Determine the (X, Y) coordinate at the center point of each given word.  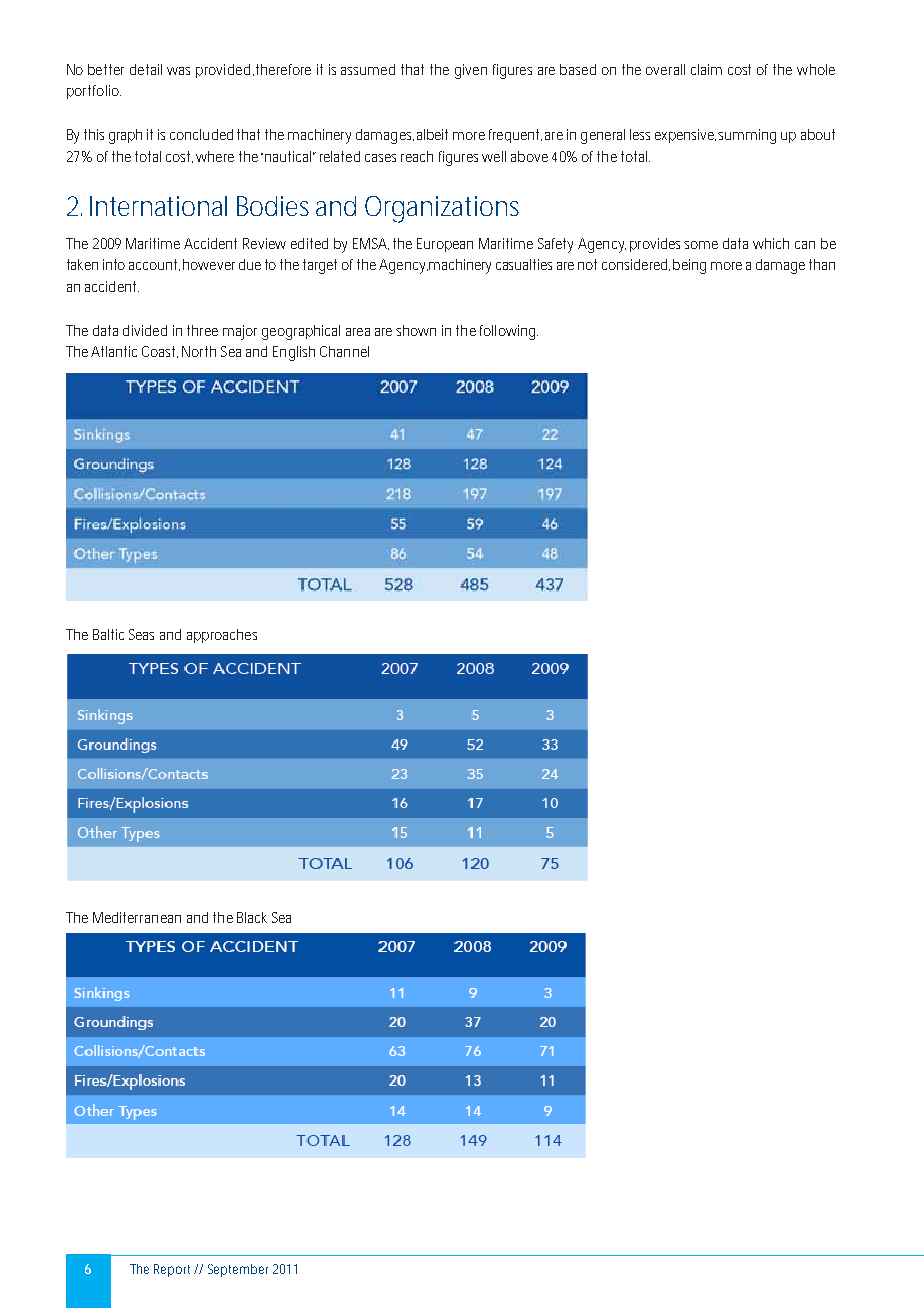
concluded (201, 134)
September (238, 1270)
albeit (432, 134)
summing (747, 136)
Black (252, 917)
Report (174, 1270)
